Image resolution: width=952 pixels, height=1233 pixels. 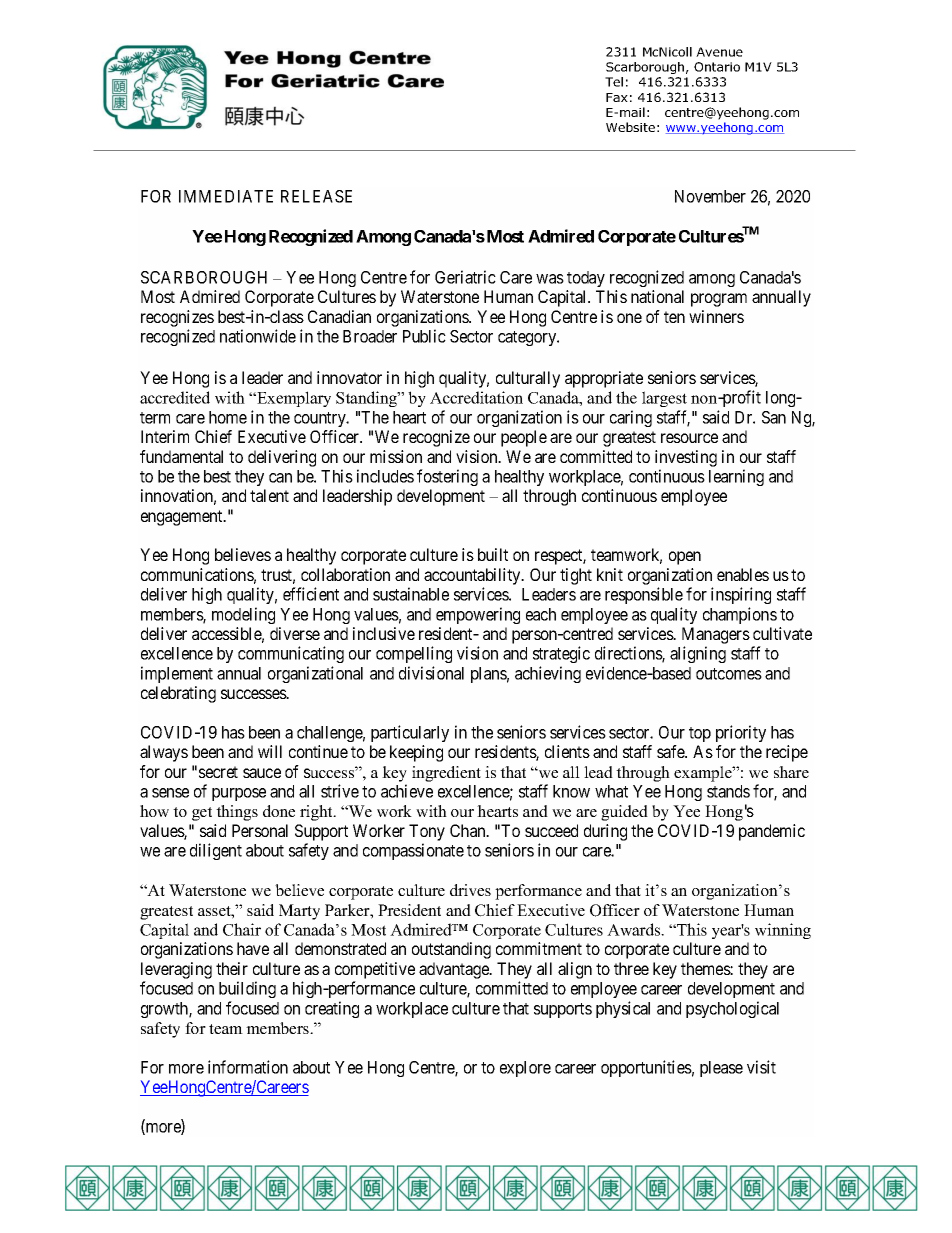 What do you see at coordinates (728, 791) in the screenshot?
I see `stands` at bounding box center [728, 791].
